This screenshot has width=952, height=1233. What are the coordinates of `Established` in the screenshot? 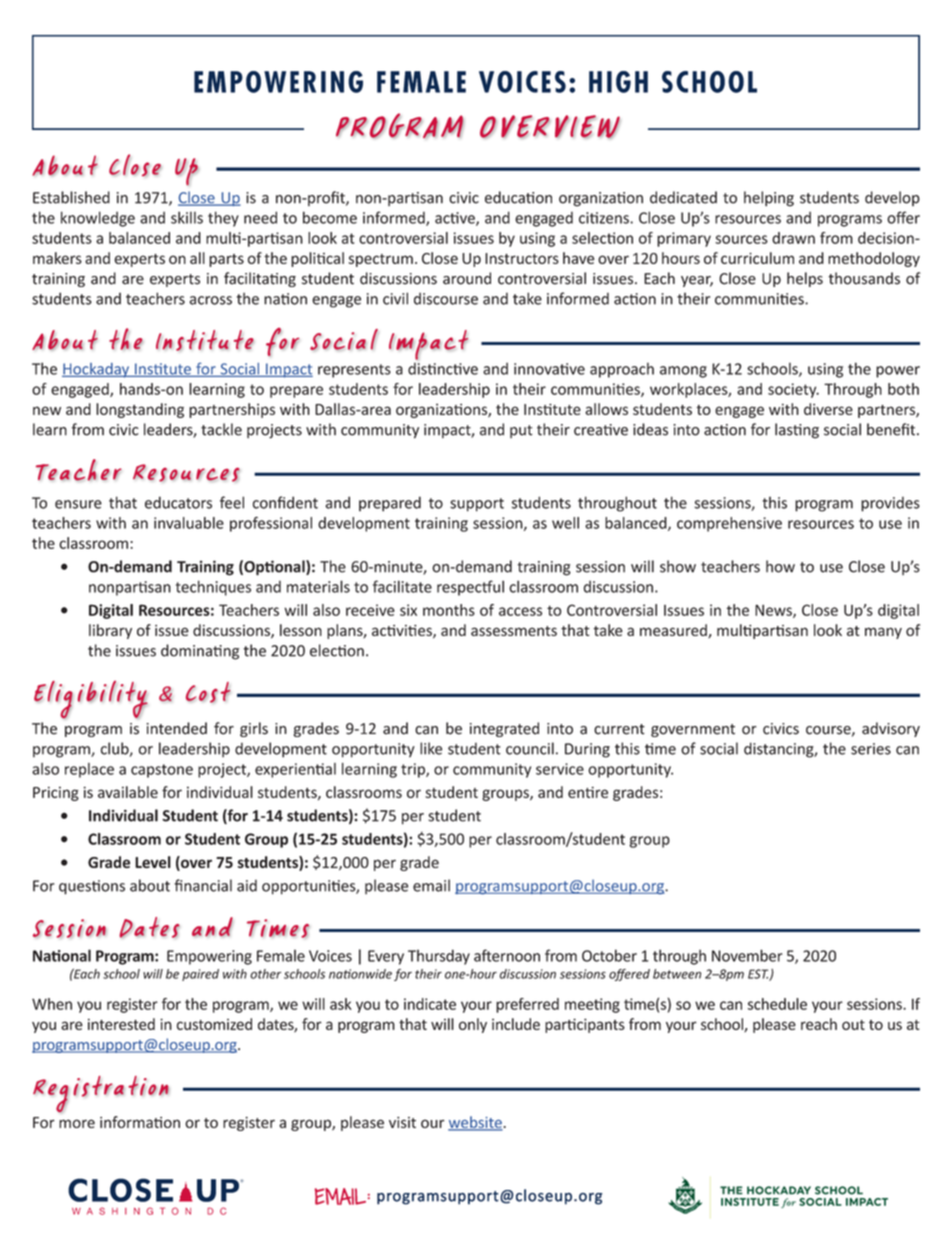 It's located at (71, 197).
